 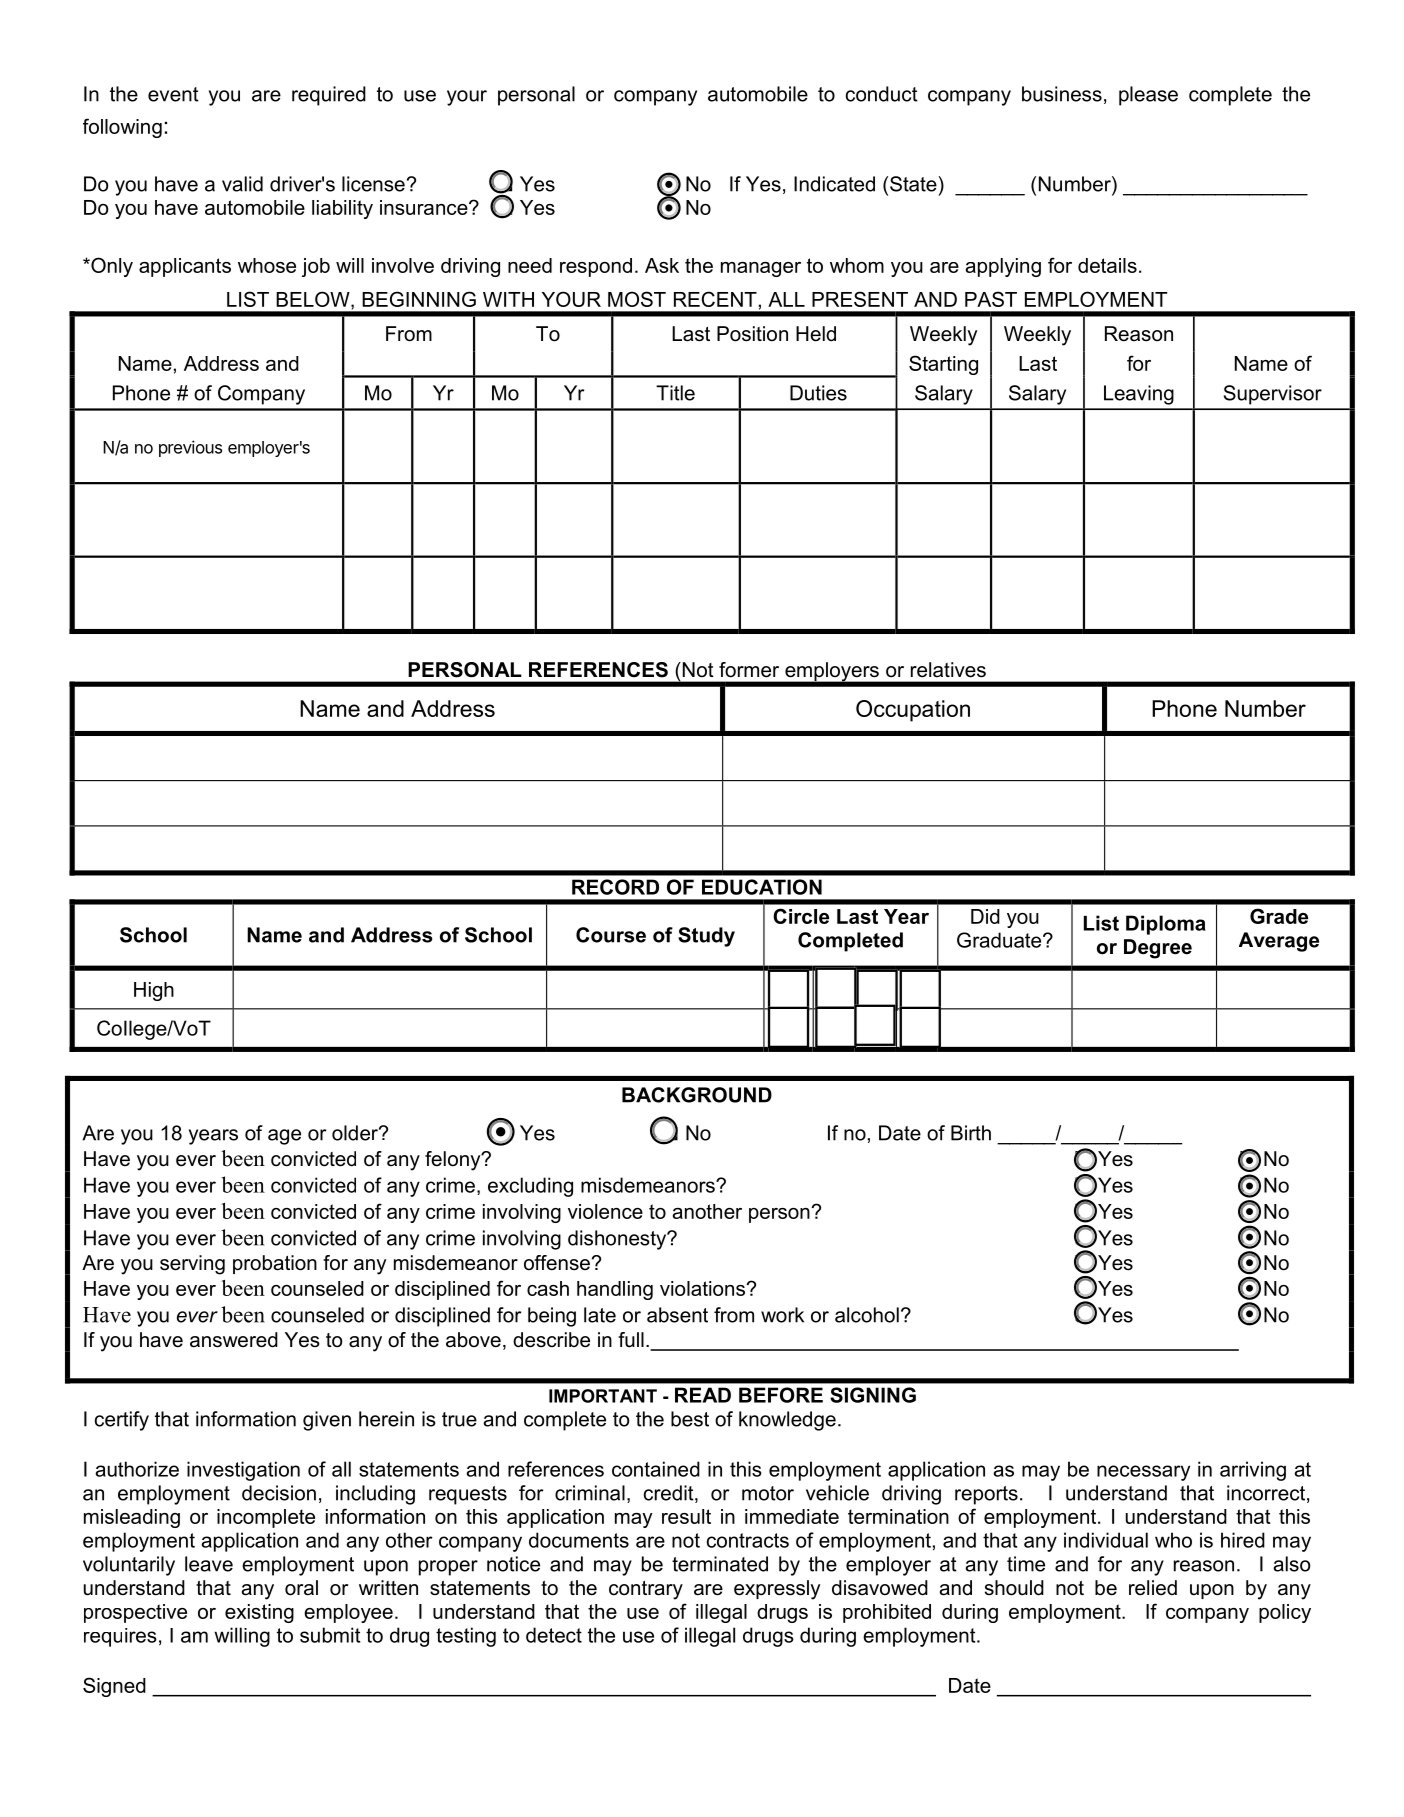 I want to click on Leaving, so click(x=1139, y=395).
